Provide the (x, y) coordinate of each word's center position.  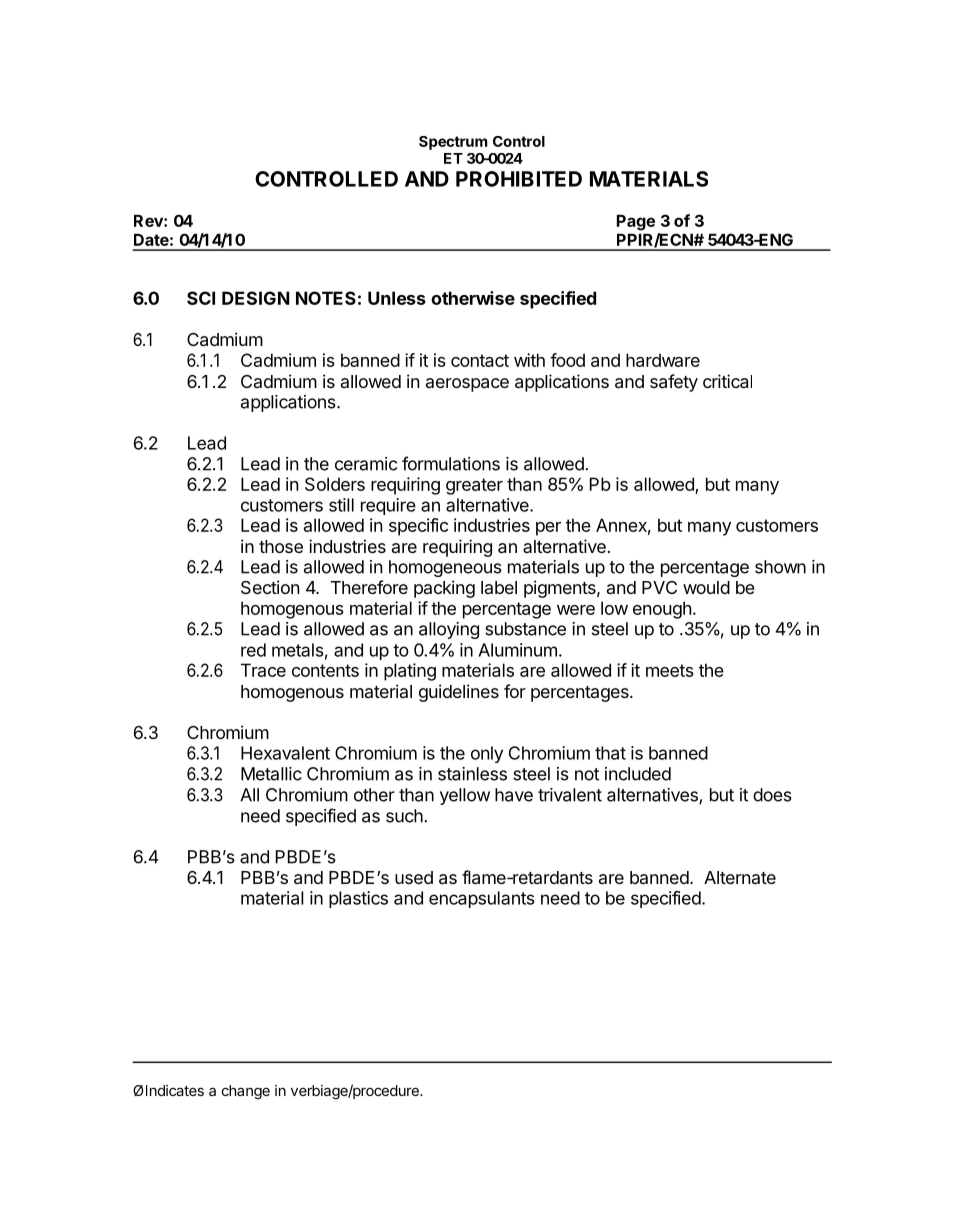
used (414, 877)
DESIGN (256, 298)
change (246, 1092)
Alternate (740, 877)
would (706, 587)
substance (525, 629)
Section (270, 587)
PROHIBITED (519, 179)
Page (636, 223)
